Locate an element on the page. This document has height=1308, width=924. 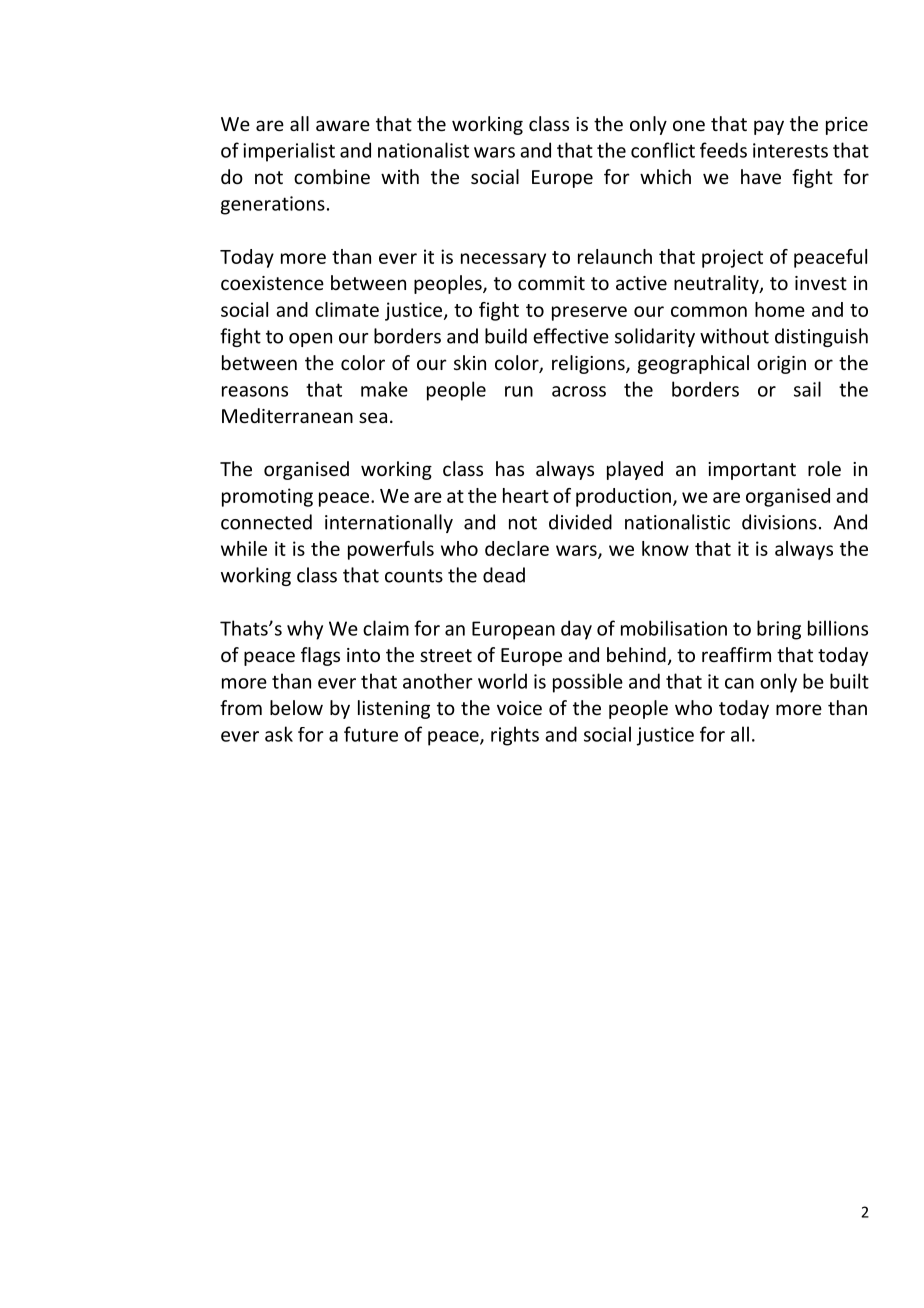
run is located at coordinates (519, 391).
